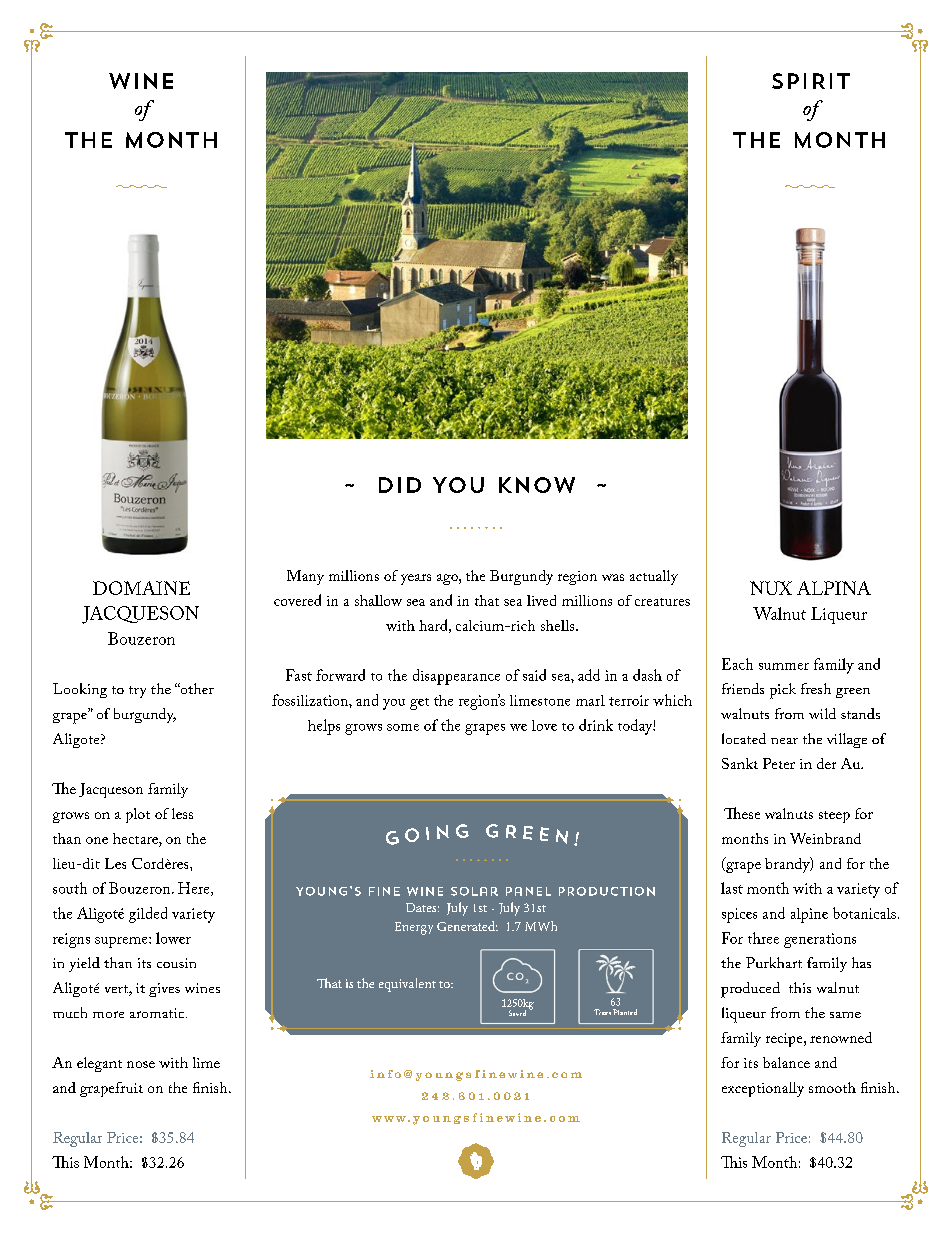  I want to click on These, so click(742, 813).
